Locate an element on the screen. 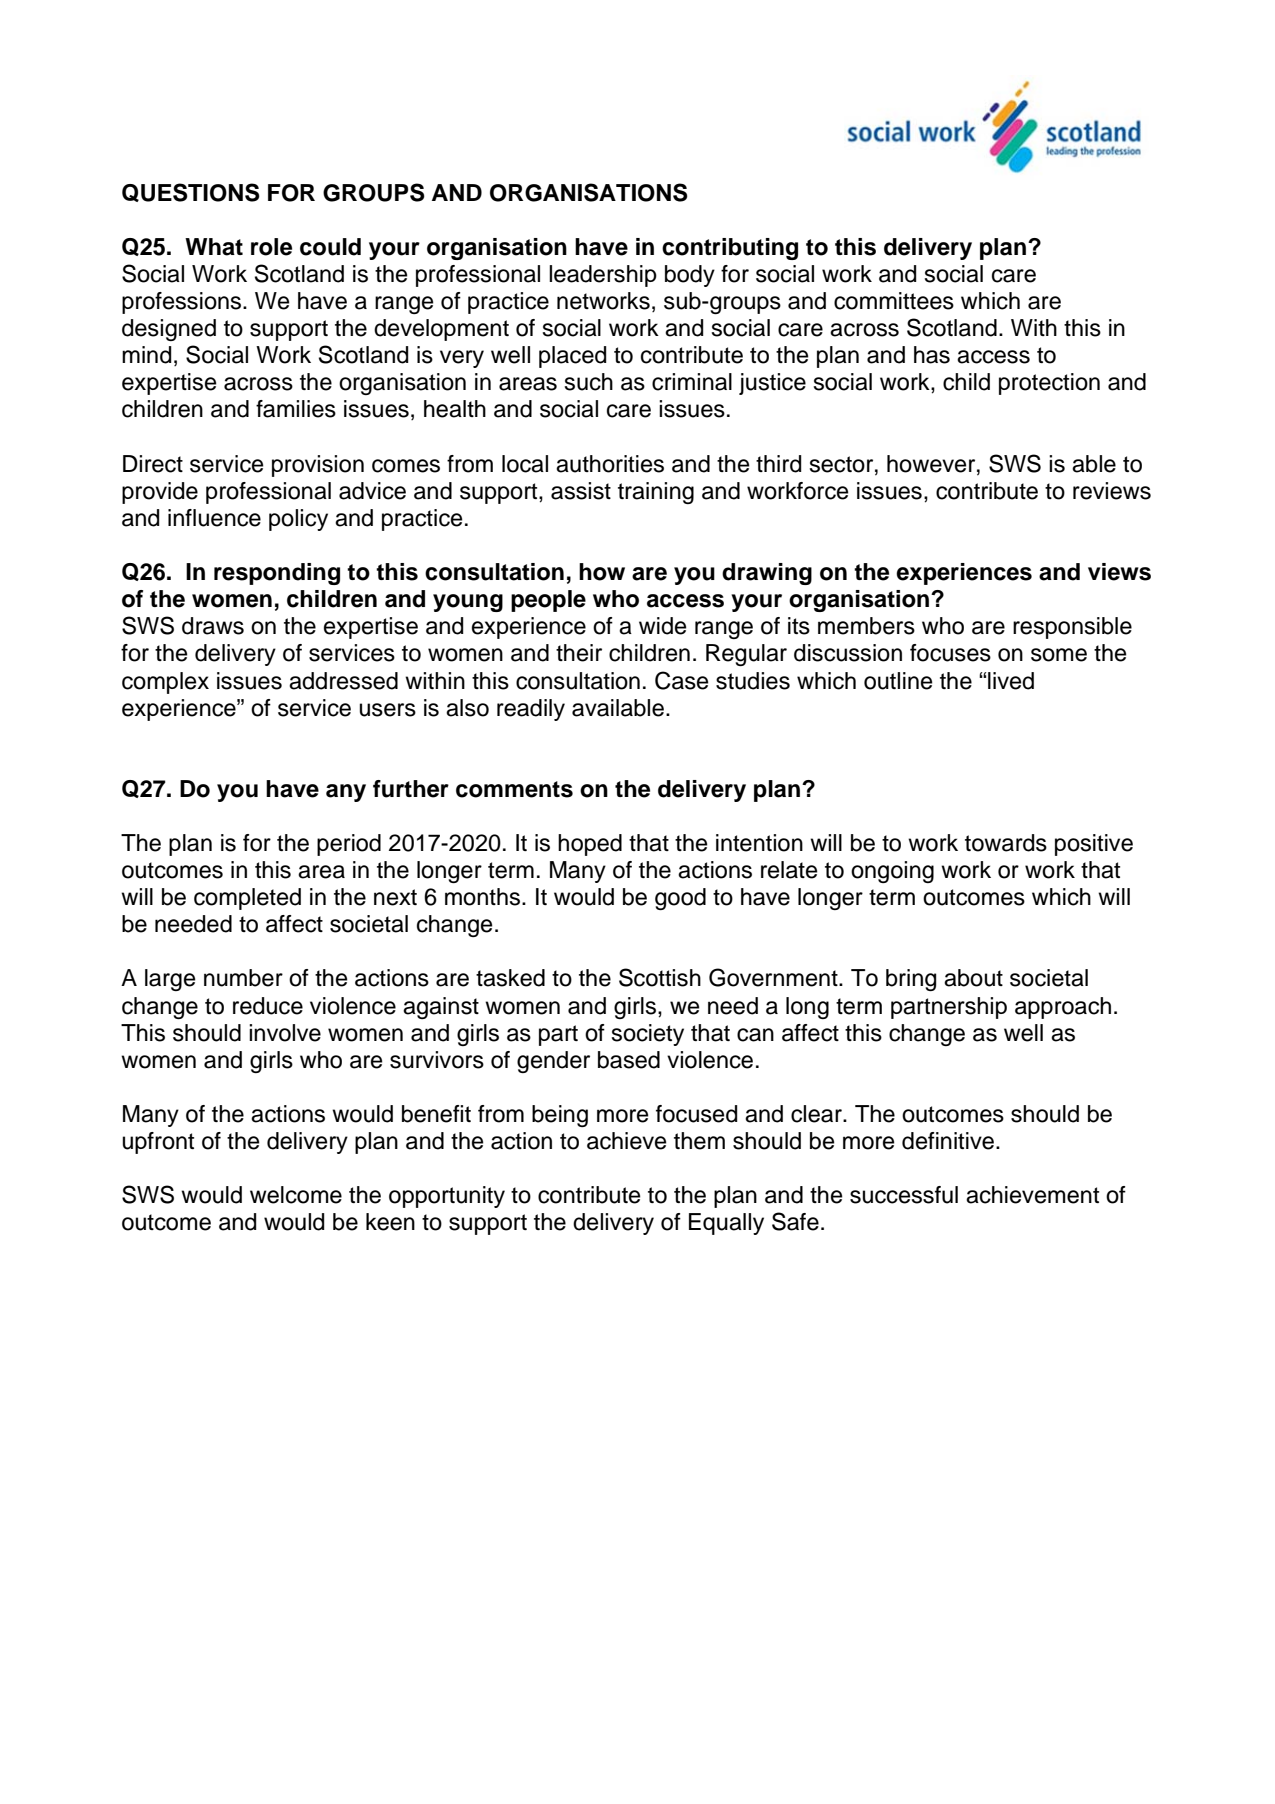 This screenshot has height=1804, width=1275. committees is located at coordinates (894, 301).
